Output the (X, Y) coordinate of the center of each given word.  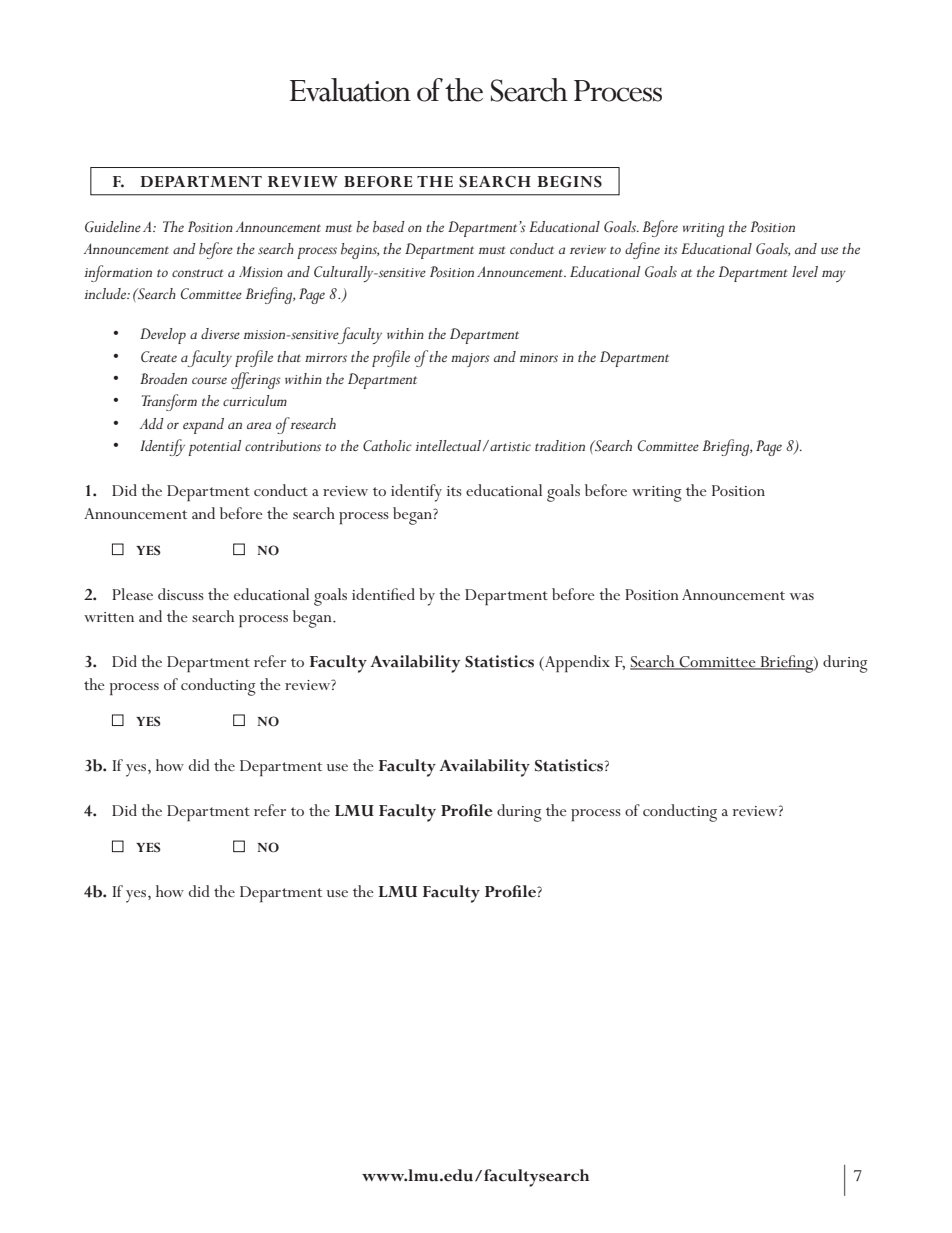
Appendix (576, 664)
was (802, 596)
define (642, 250)
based (389, 226)
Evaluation (350, 90)
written (109, 617)
